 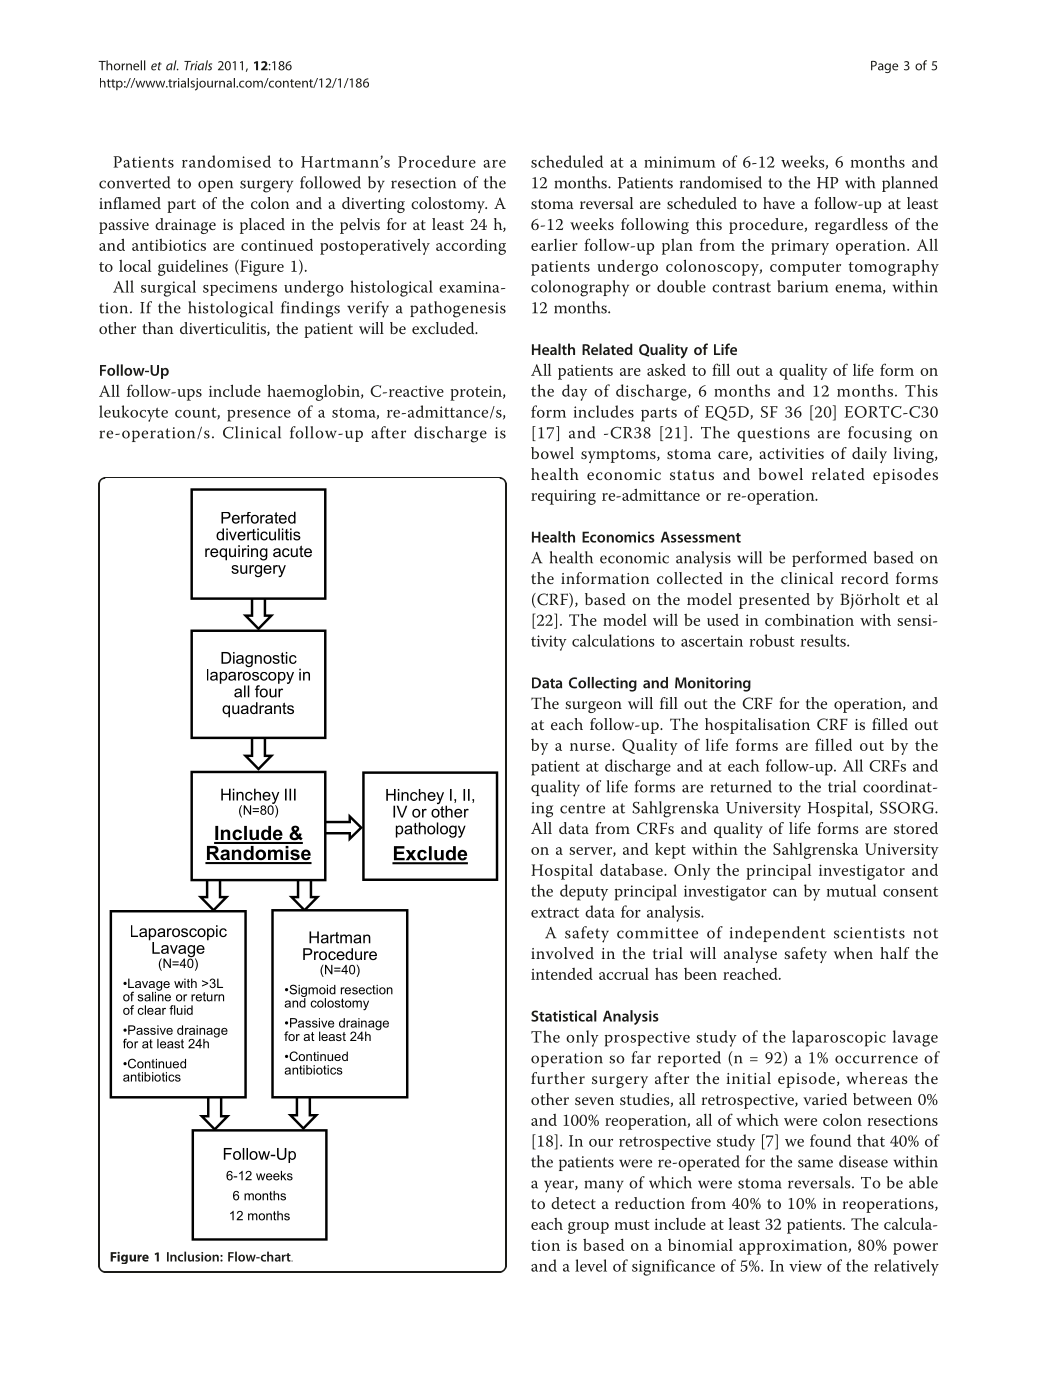 What do you see at coordinates (851, 890) in the document?
I see `mutual` at bounding box center [851, 890].
